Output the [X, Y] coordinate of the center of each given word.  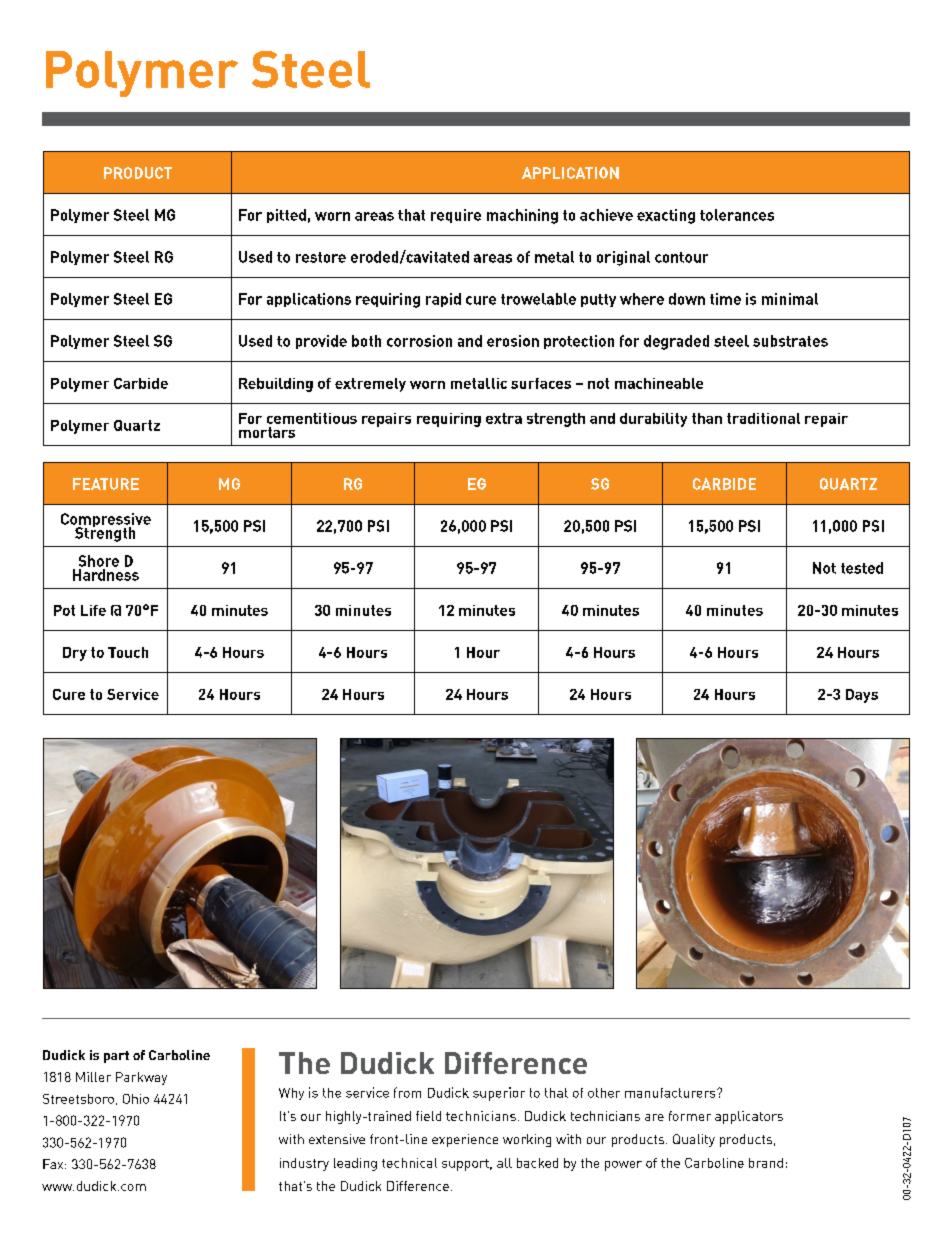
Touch [128, 652]
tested [862, 568]
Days [862, 696]
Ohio [136, 1099]
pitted [286, 216]
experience [465, 1140]
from [407, 1092]
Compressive [106, 521]
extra [504, 418]
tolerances [737, 215]
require [456, 216]
